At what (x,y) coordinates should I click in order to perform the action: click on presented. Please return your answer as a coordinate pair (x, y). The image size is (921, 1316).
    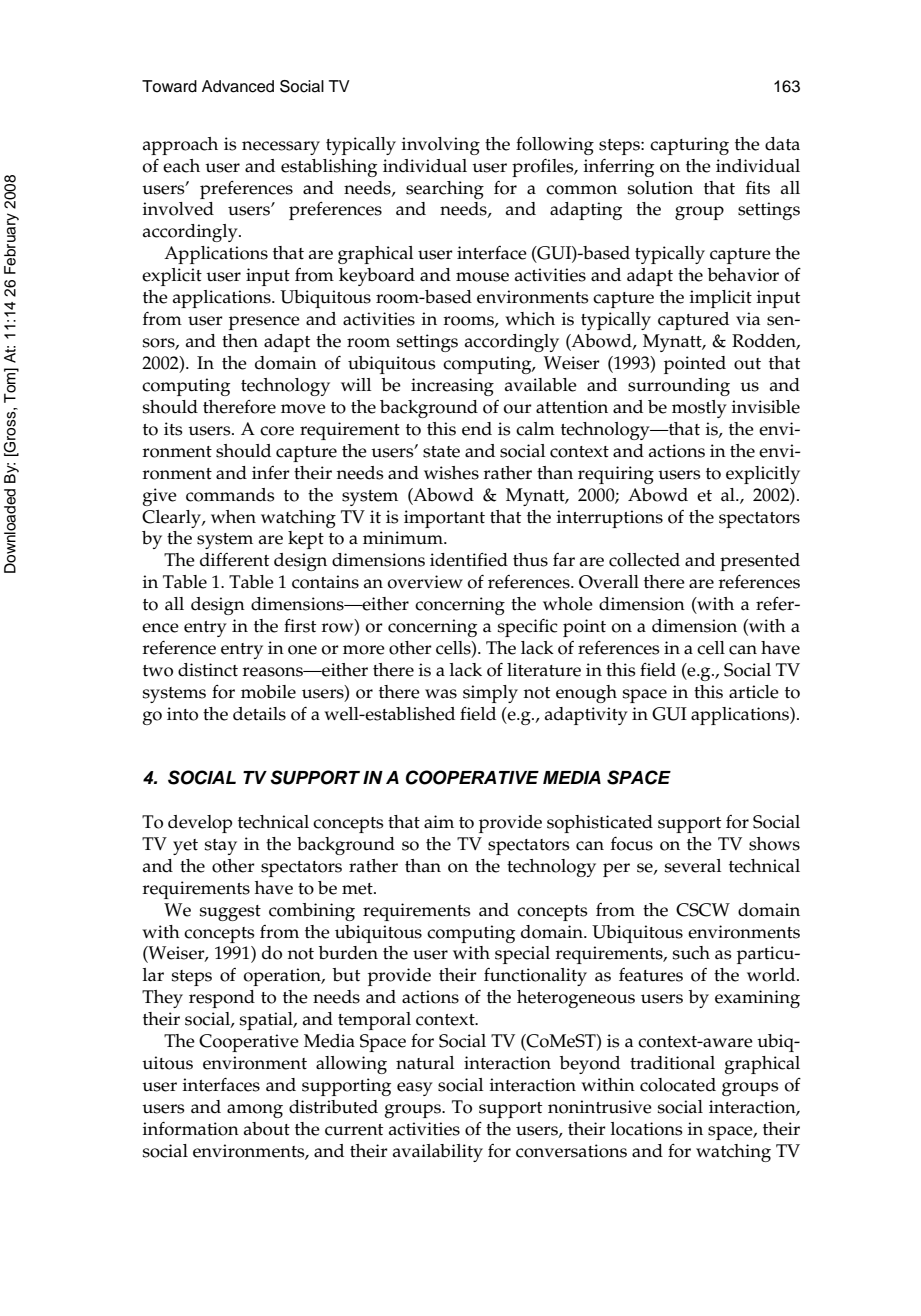
    Looking at the image, I should click on (760, 562).
